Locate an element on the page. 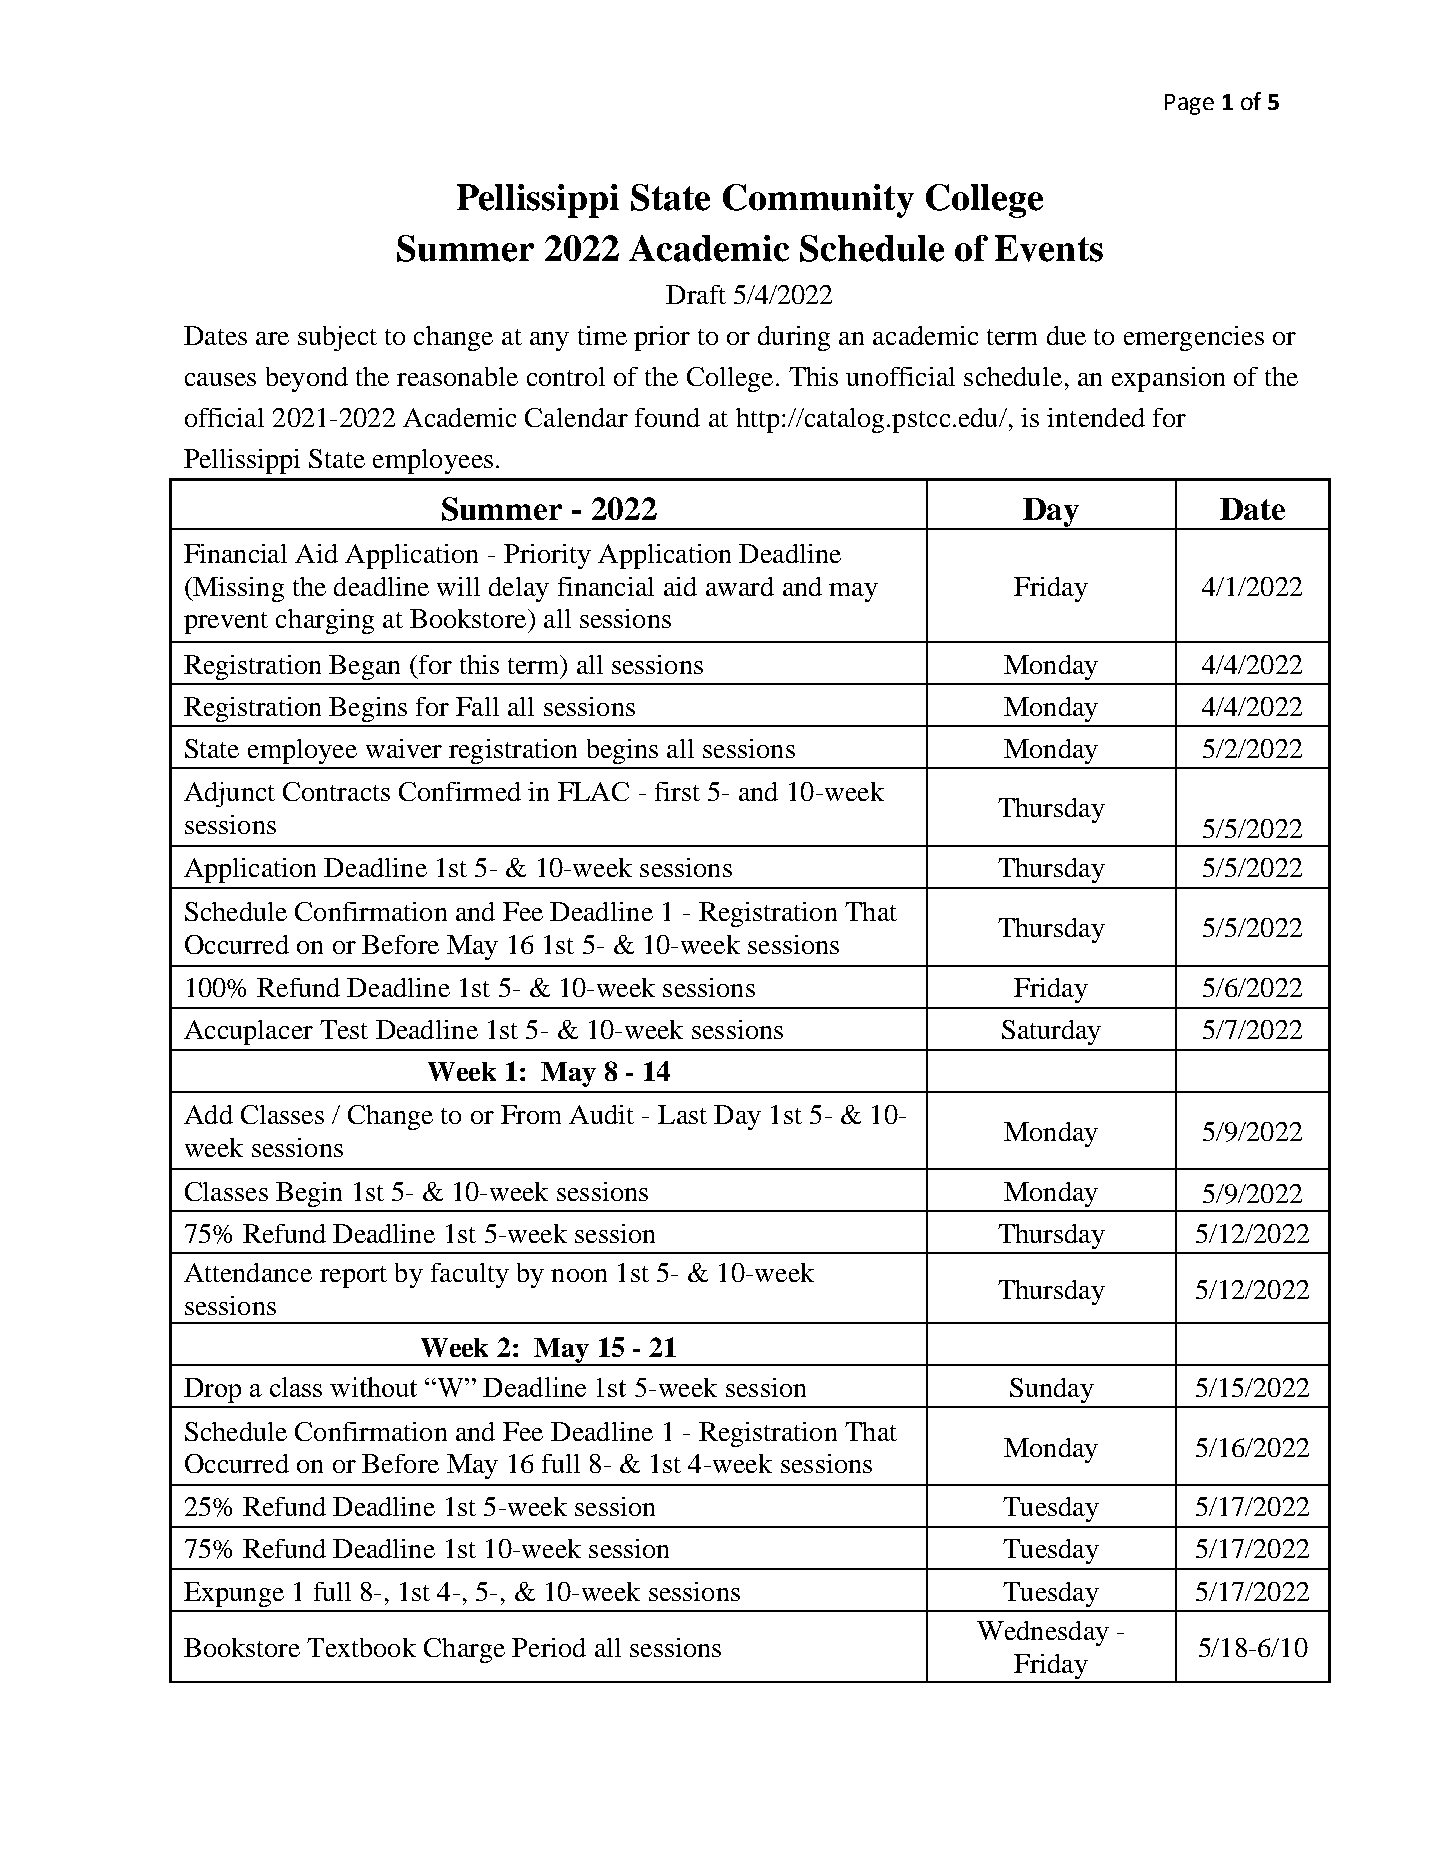  Events is located at coordinates (1049, 248).
